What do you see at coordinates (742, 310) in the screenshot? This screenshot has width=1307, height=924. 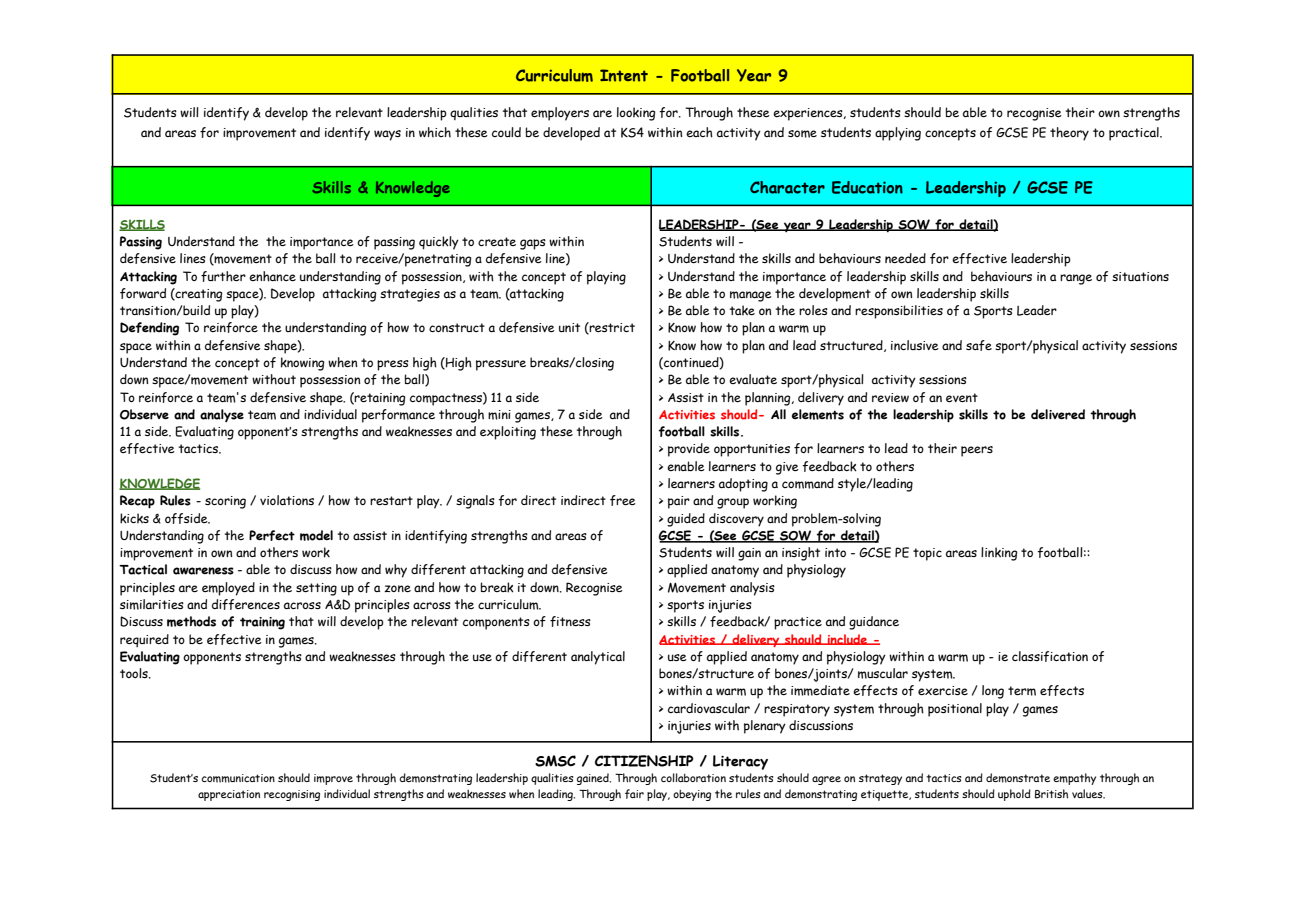 I see `take` at bounding box center [742, 310].
